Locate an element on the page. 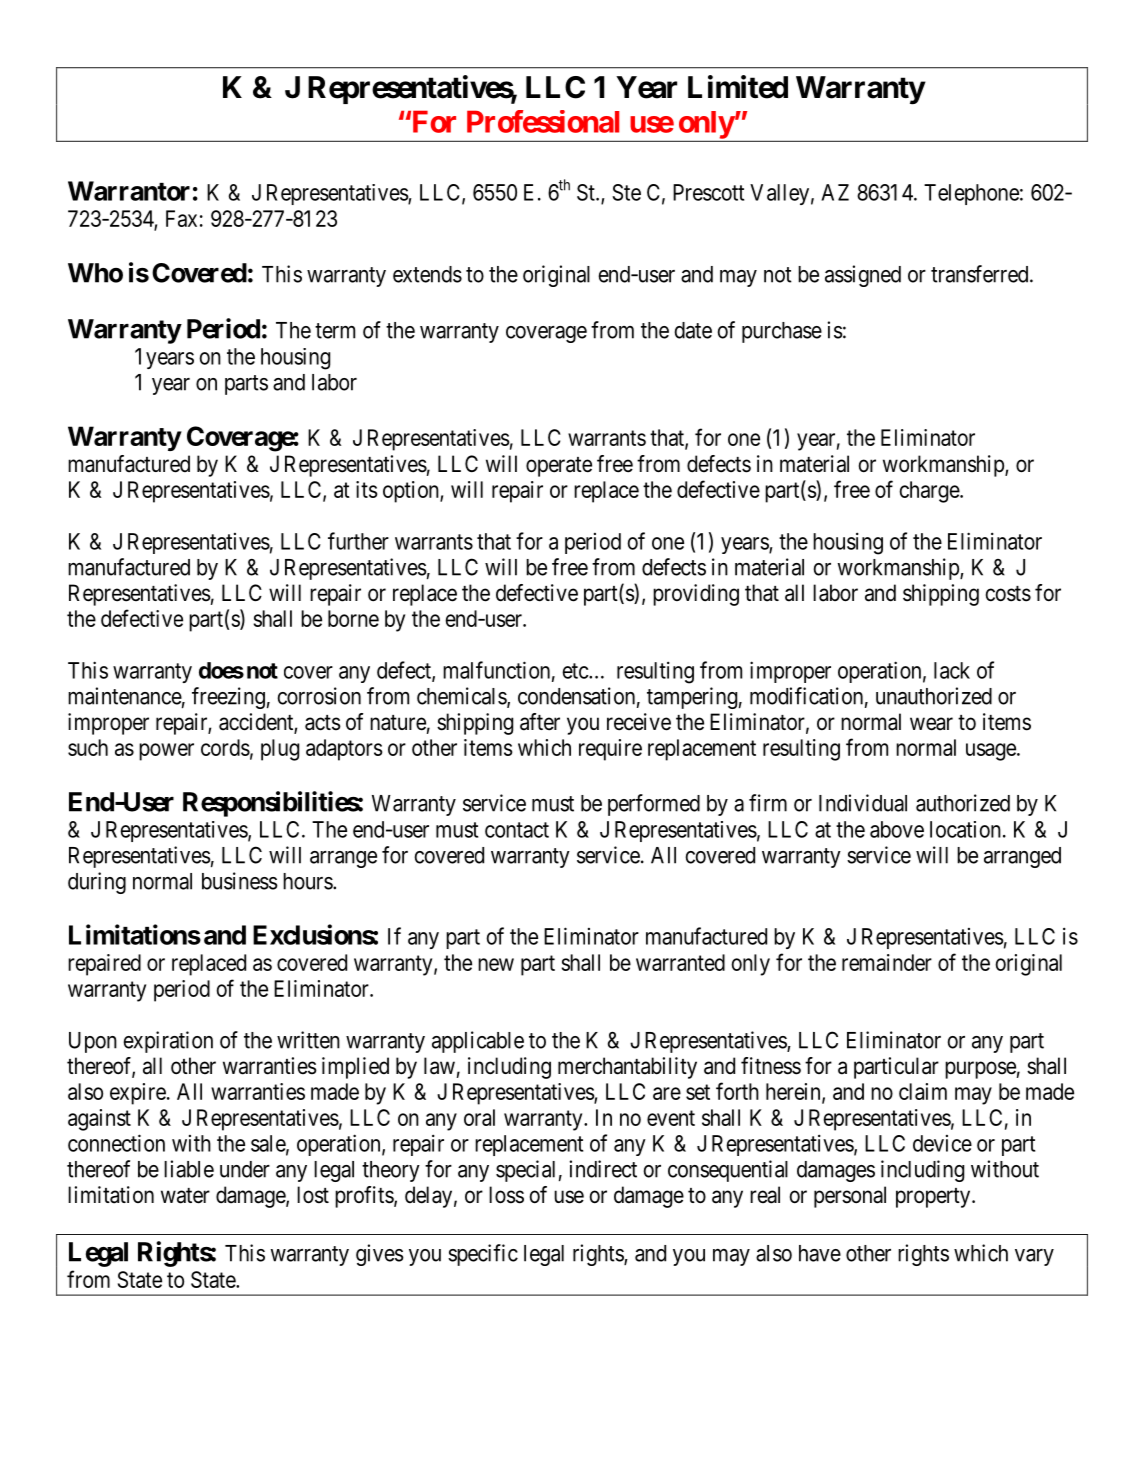 This image has height=1481, width=1144. Fax is located at coordinates (181, 218).
